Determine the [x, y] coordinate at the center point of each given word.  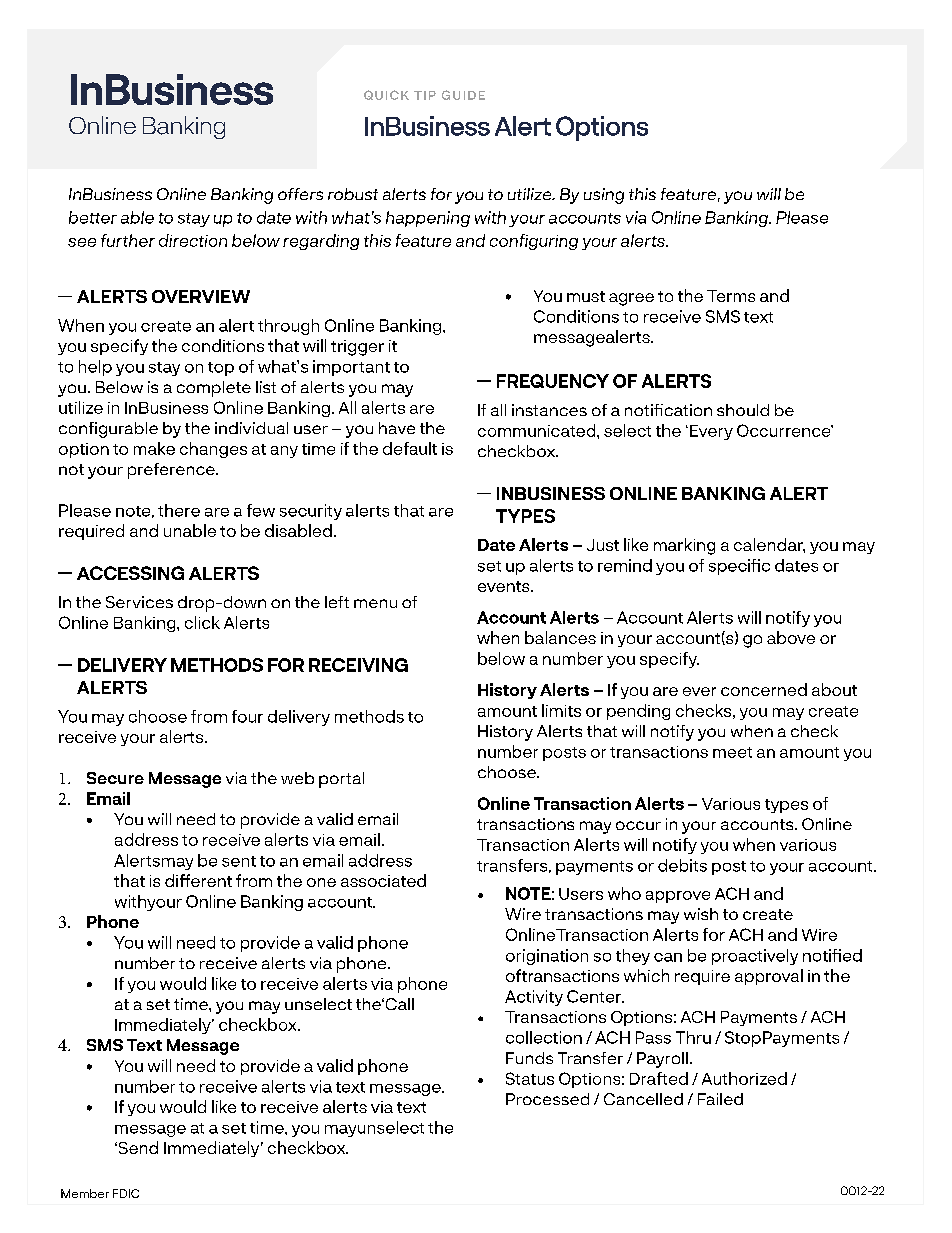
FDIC [126, 1193]
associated [383, 880]
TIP [425, 95]
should [743, 410]
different [198, 880]
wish [701, 914]
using [604, 196]
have [397, 428]
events [505, 586]
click [202, 622]
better [93, 217]
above [791, 637]
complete [214, 389]
